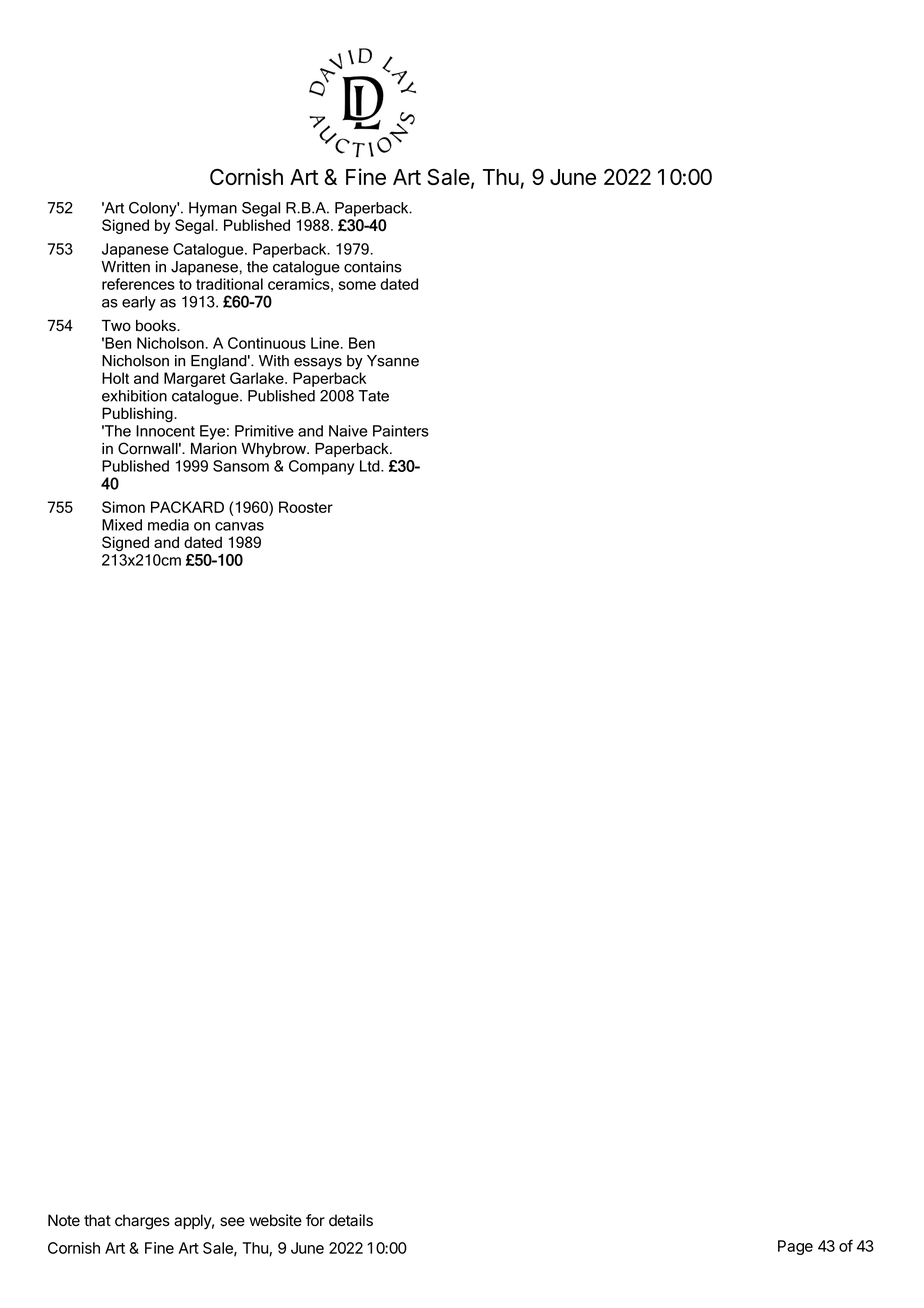 The width and height of the screenshot is (924, 1308). Describe the element at coordinates (401, 431) in the screenshot. I see `Painters` at that location.
